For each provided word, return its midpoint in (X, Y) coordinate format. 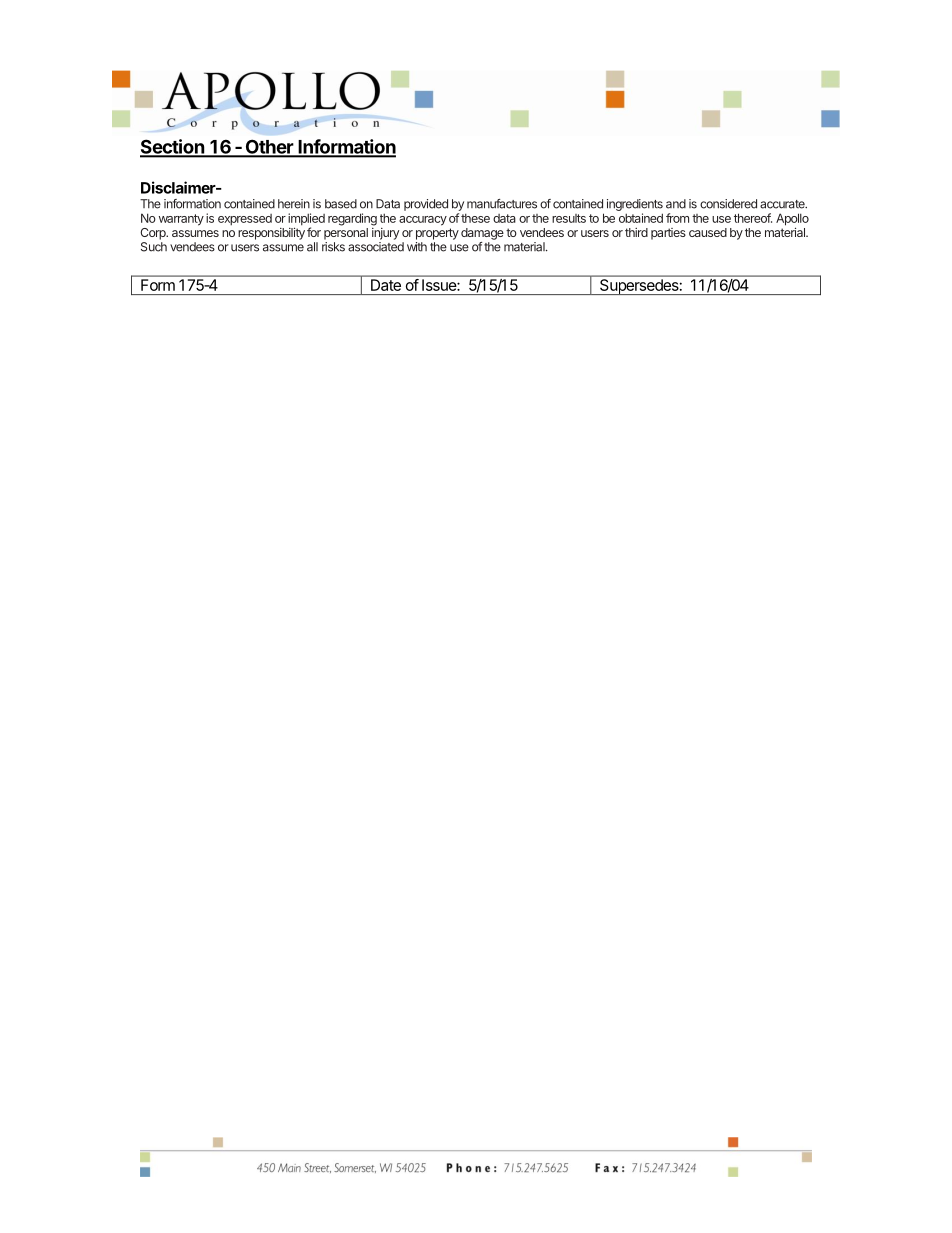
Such (154, 247)
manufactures (502, 204)
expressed (245, 220)
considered (728, 204)
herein (294, 204)
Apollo (792, 220)
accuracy (423, 221)
